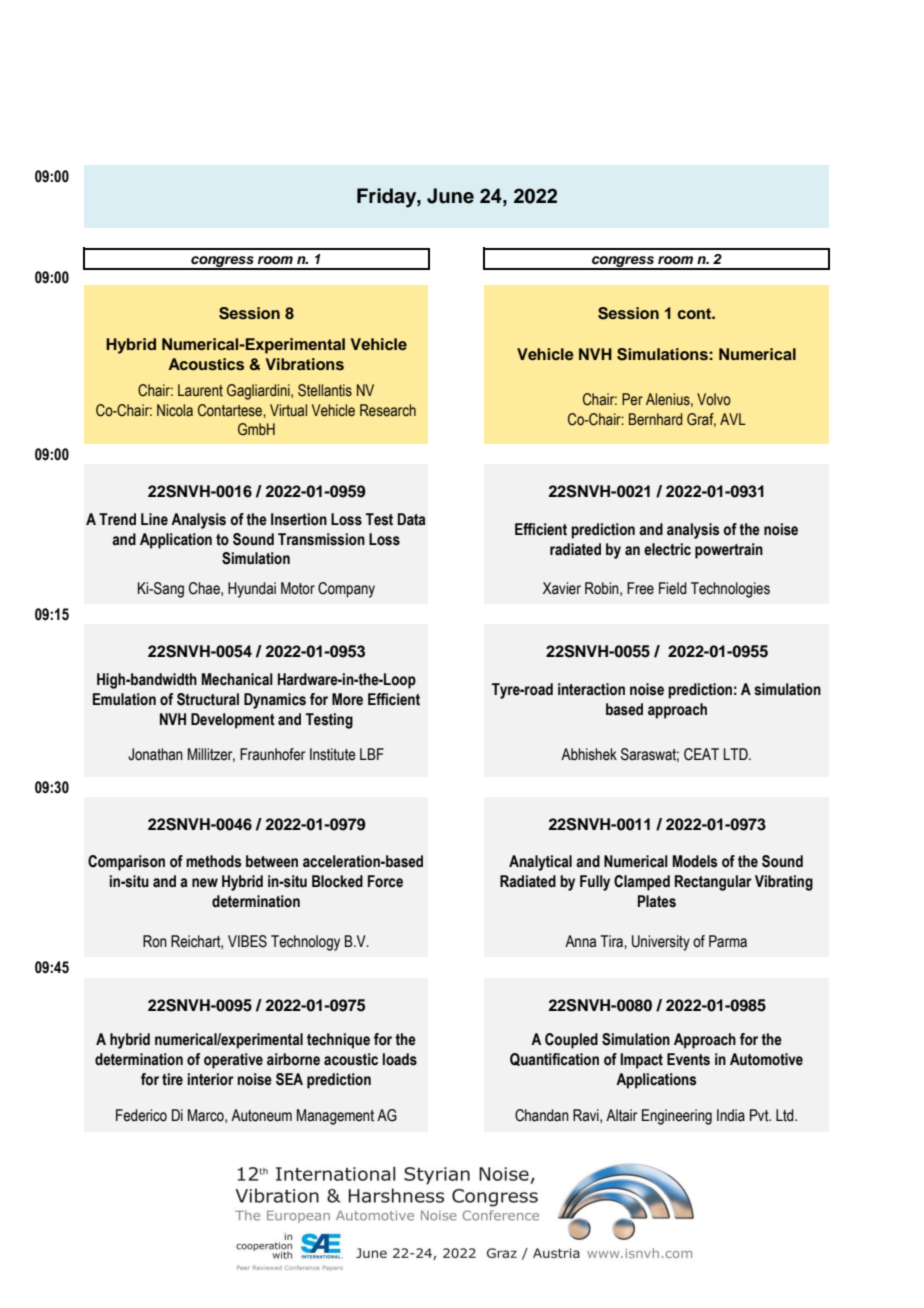 The width and height of the screenshot is (924, 1308). I want to click on June, so click(450, 196).
